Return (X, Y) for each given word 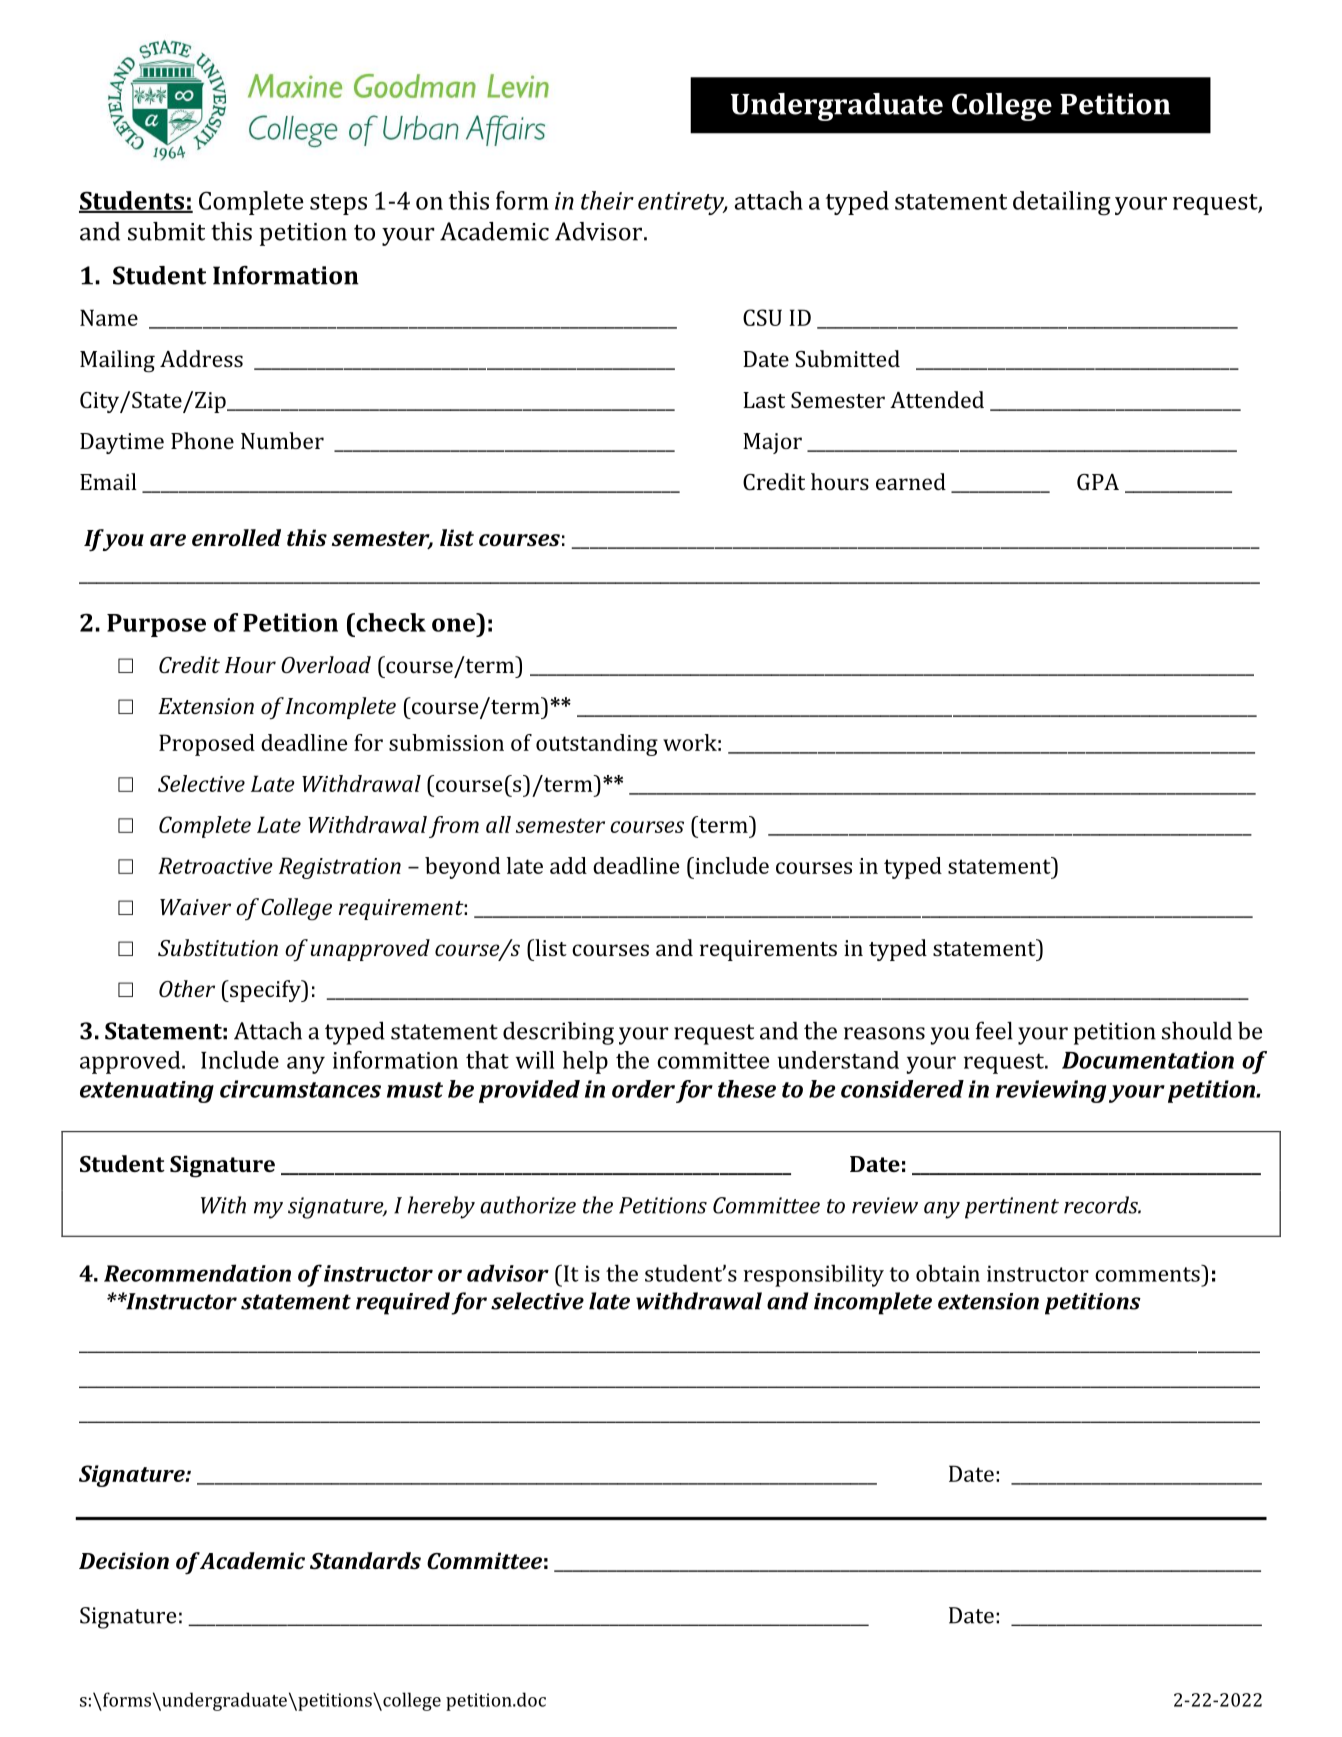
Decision (124, 1560)
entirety (682, 203)
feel (994, 1030)
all (498, 824)
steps (338, 204)
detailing (1062, 203)
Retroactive (215, 865)
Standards (365, 1560)
